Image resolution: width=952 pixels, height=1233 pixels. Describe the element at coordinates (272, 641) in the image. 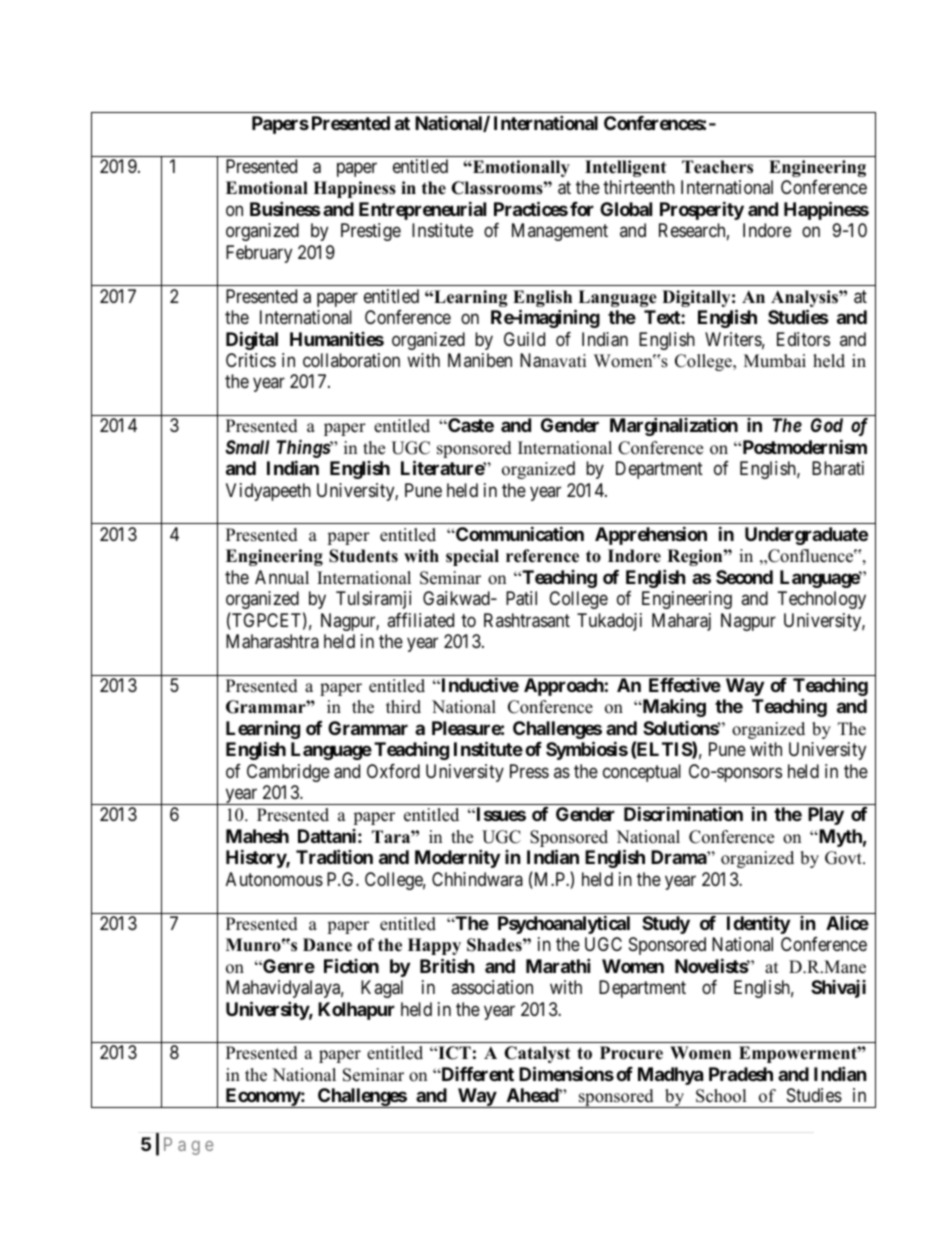

I see `Maharashtra` at that location.
